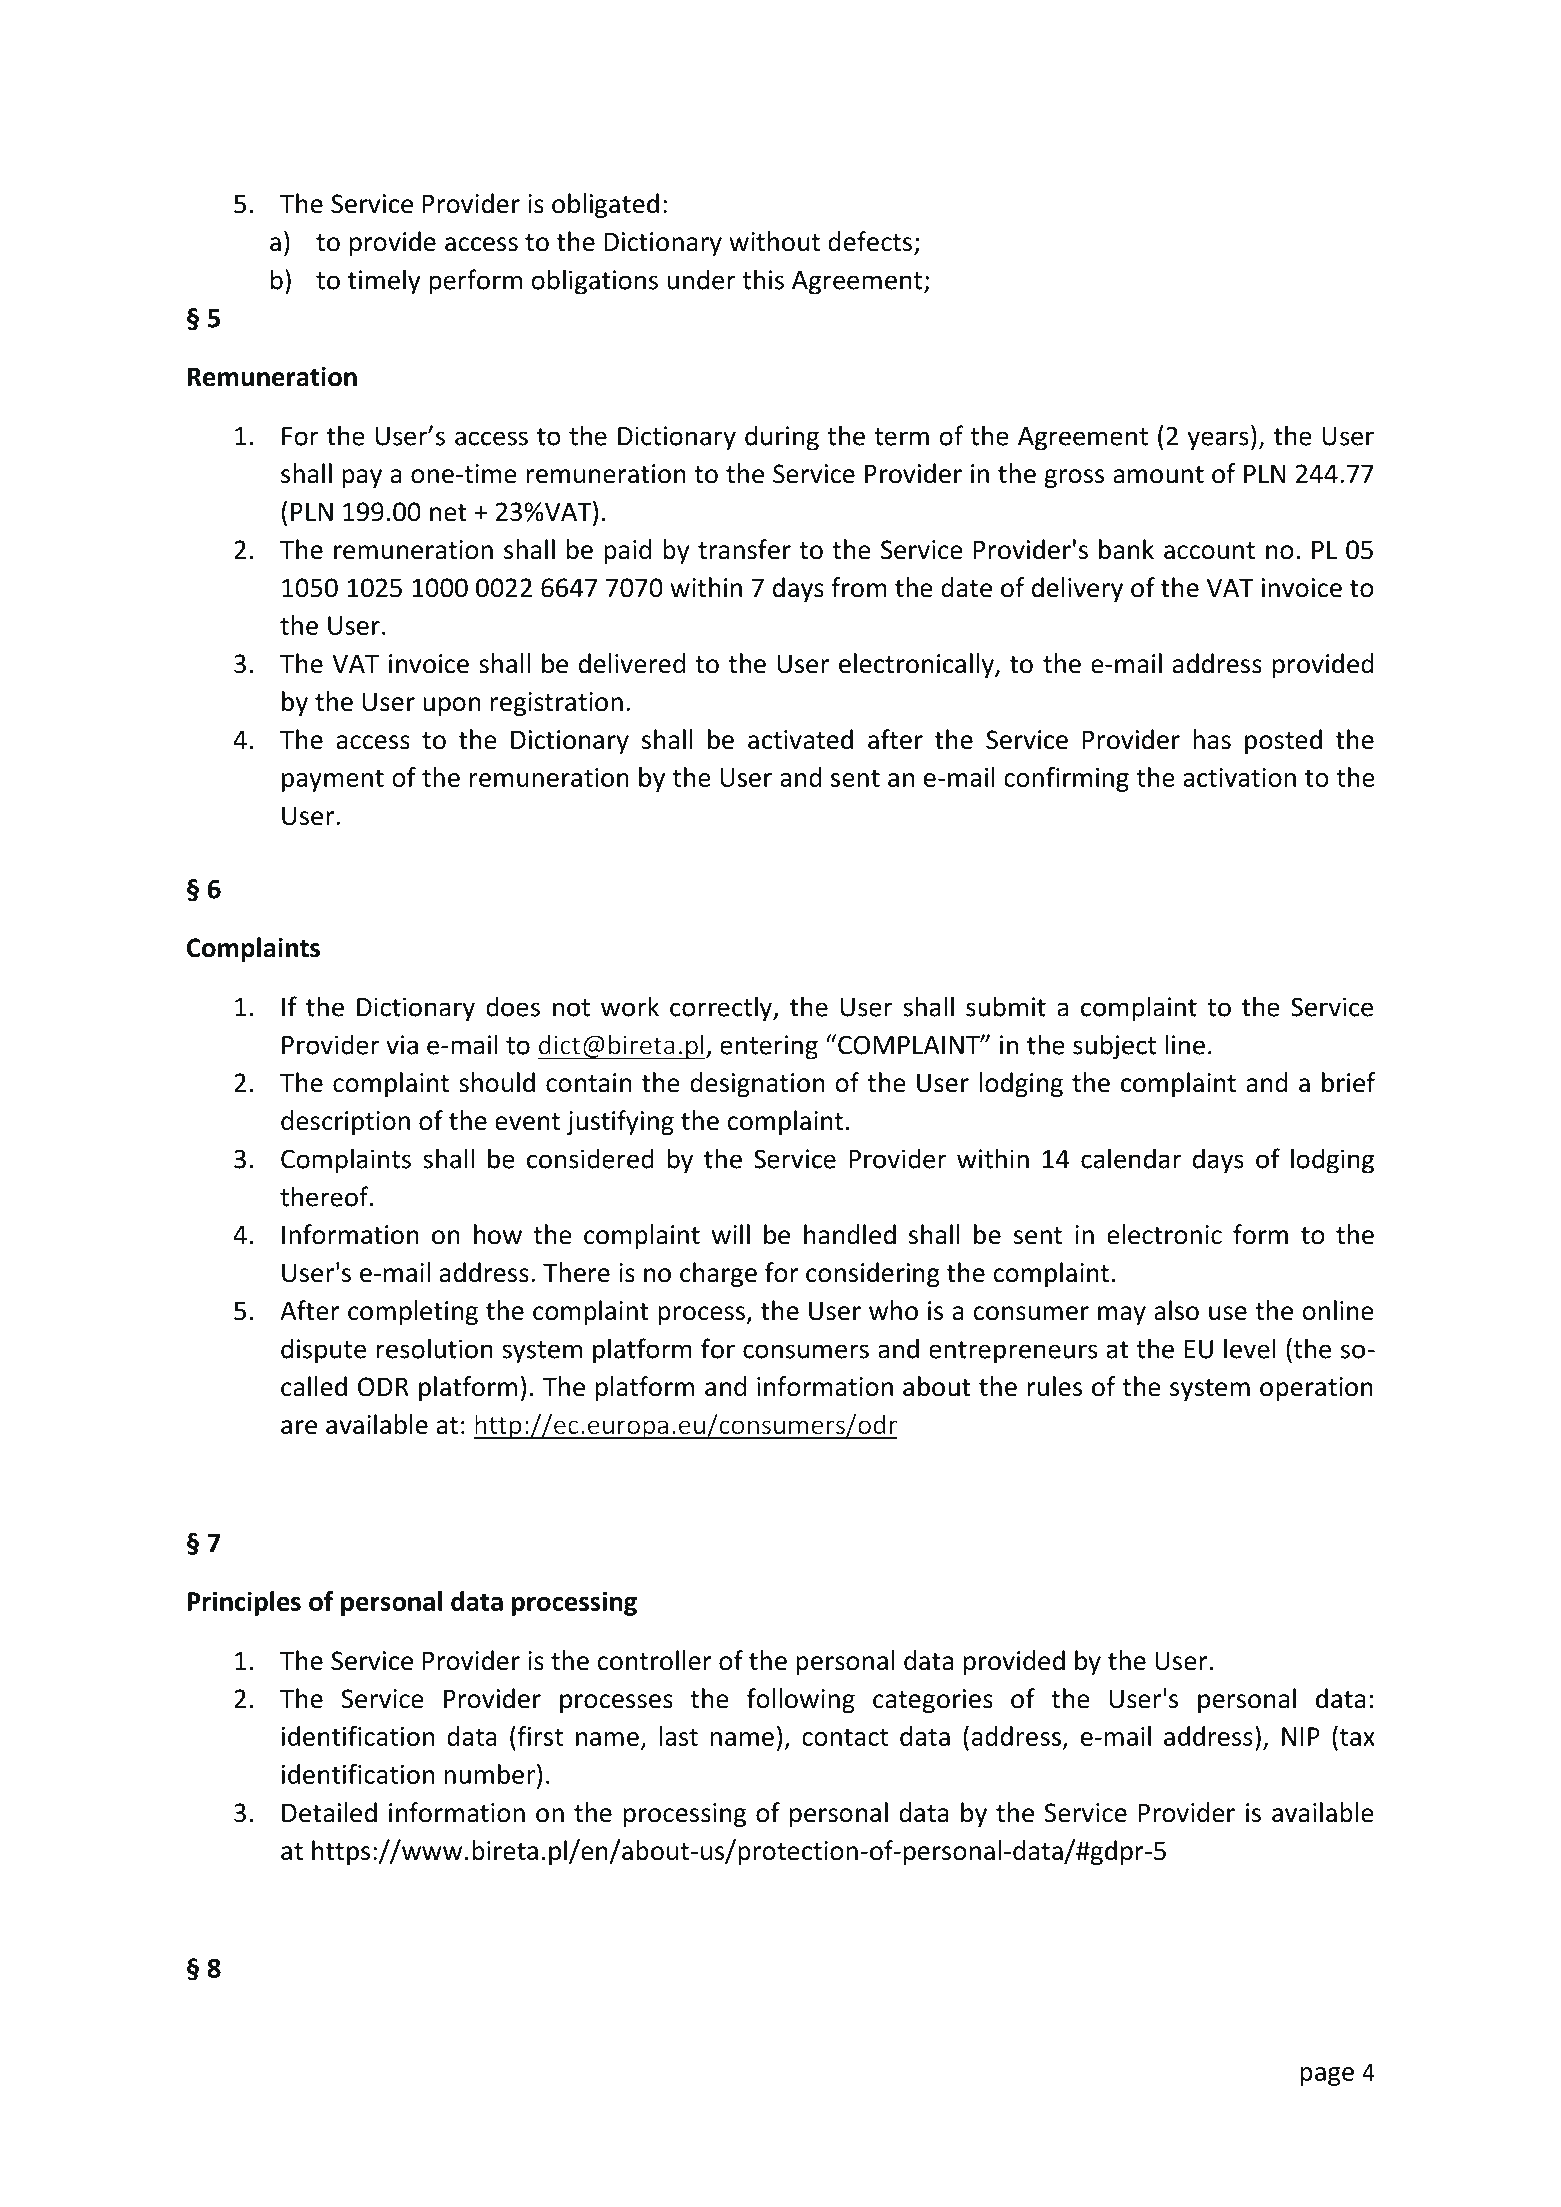 This screenshot has height=2207, width=1561. I want to click on payment, so click(333, 781).
